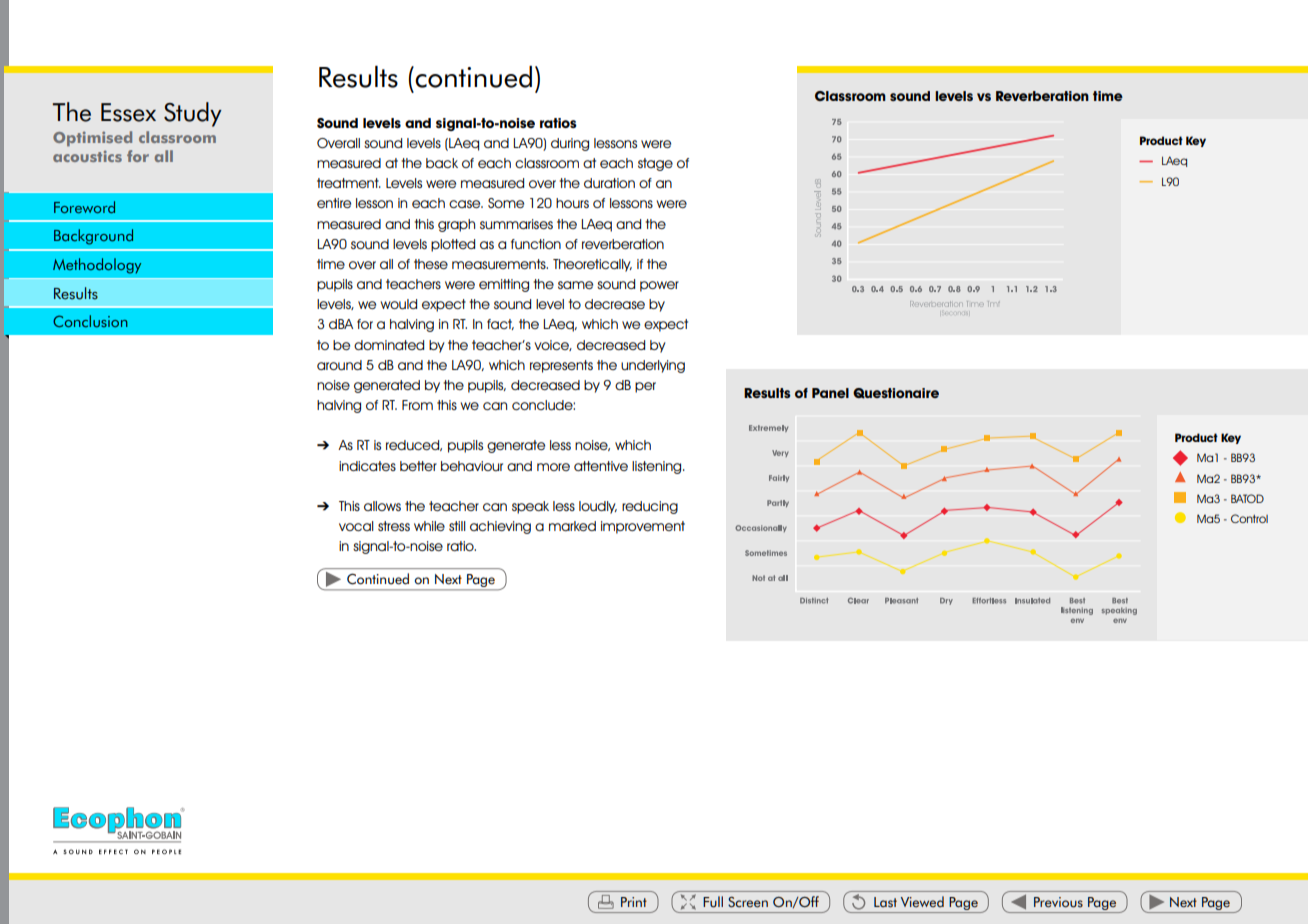 The height and width of the screenshot is (924, 1308). What do you see at coordinates (1249, 518) in the screenshot?
I see `Control` at bounding box center [1249, 518].
